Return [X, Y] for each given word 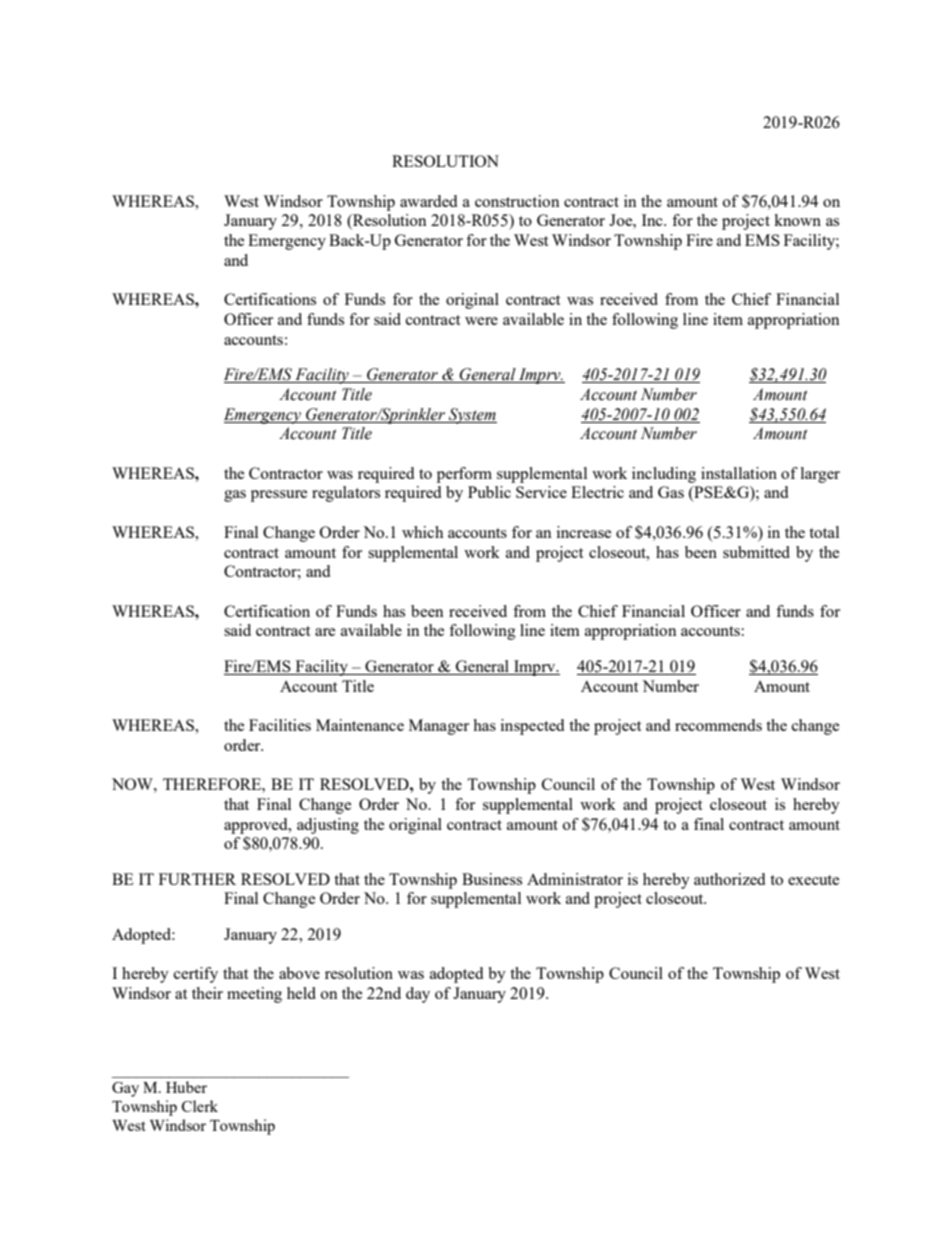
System [472, 416]
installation [739, 473]
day [418, 995]
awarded [428, 201]
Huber [186, 1087]
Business [492, 879]
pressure [279, 496]
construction [517, 201]
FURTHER [197, 879]
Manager [439, 727]
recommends [718, 725]
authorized [729, 879]
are [325, 632]
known [797, 220]
